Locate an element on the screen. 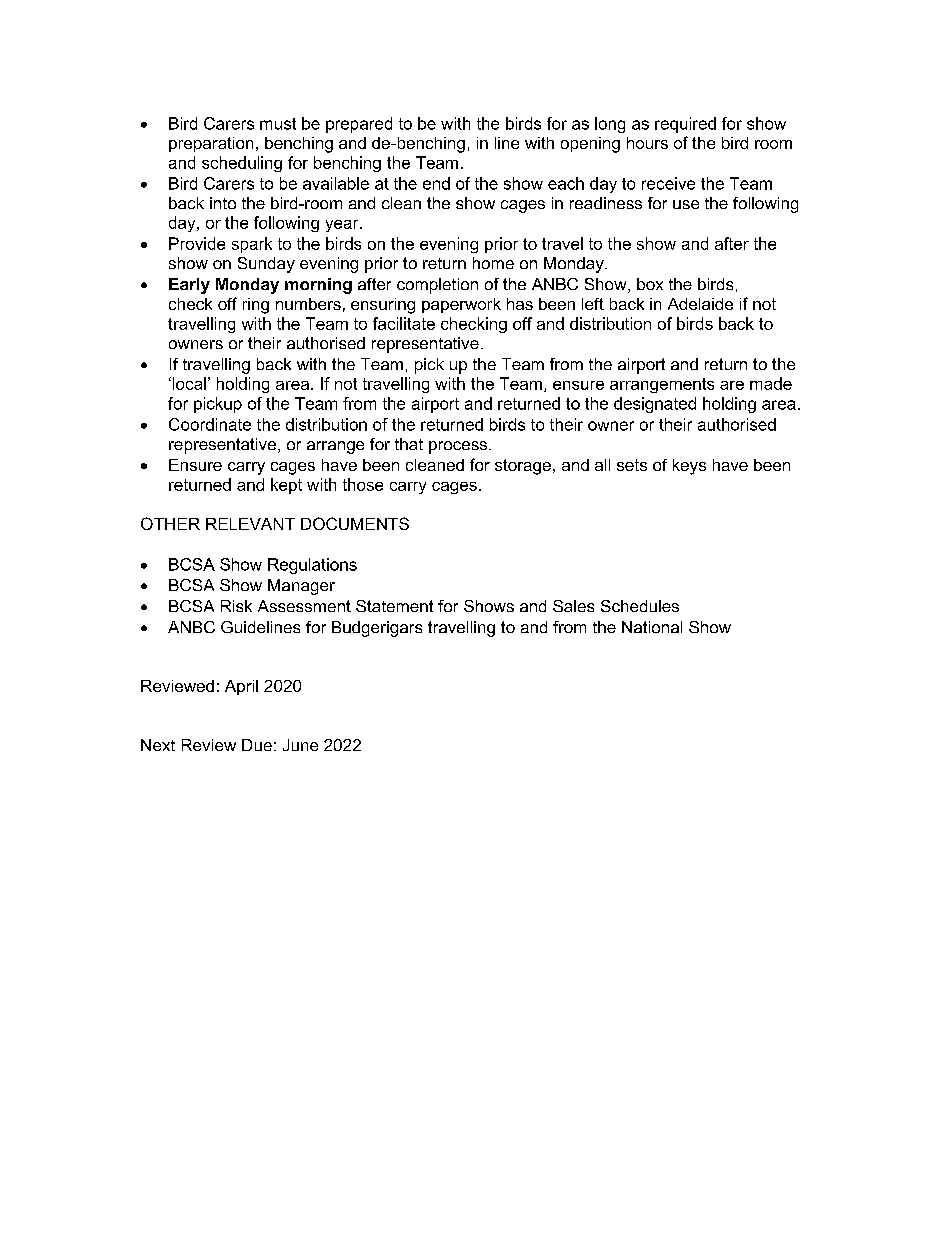 The width and height of the screenshot is (952, 1233). keys is located at coordinates (689, 467).
